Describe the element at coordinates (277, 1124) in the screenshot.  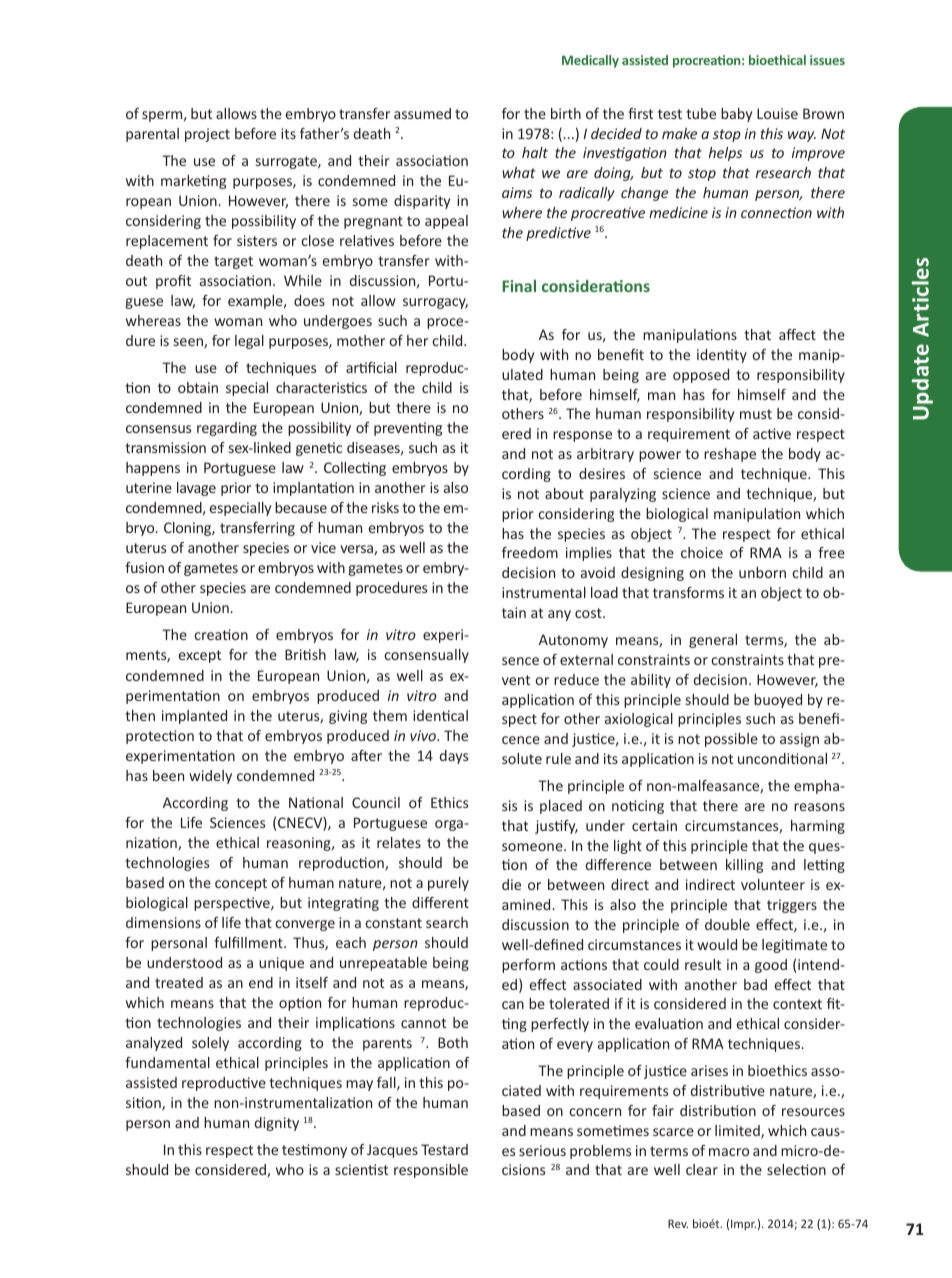
I see `dignity` at that location.
